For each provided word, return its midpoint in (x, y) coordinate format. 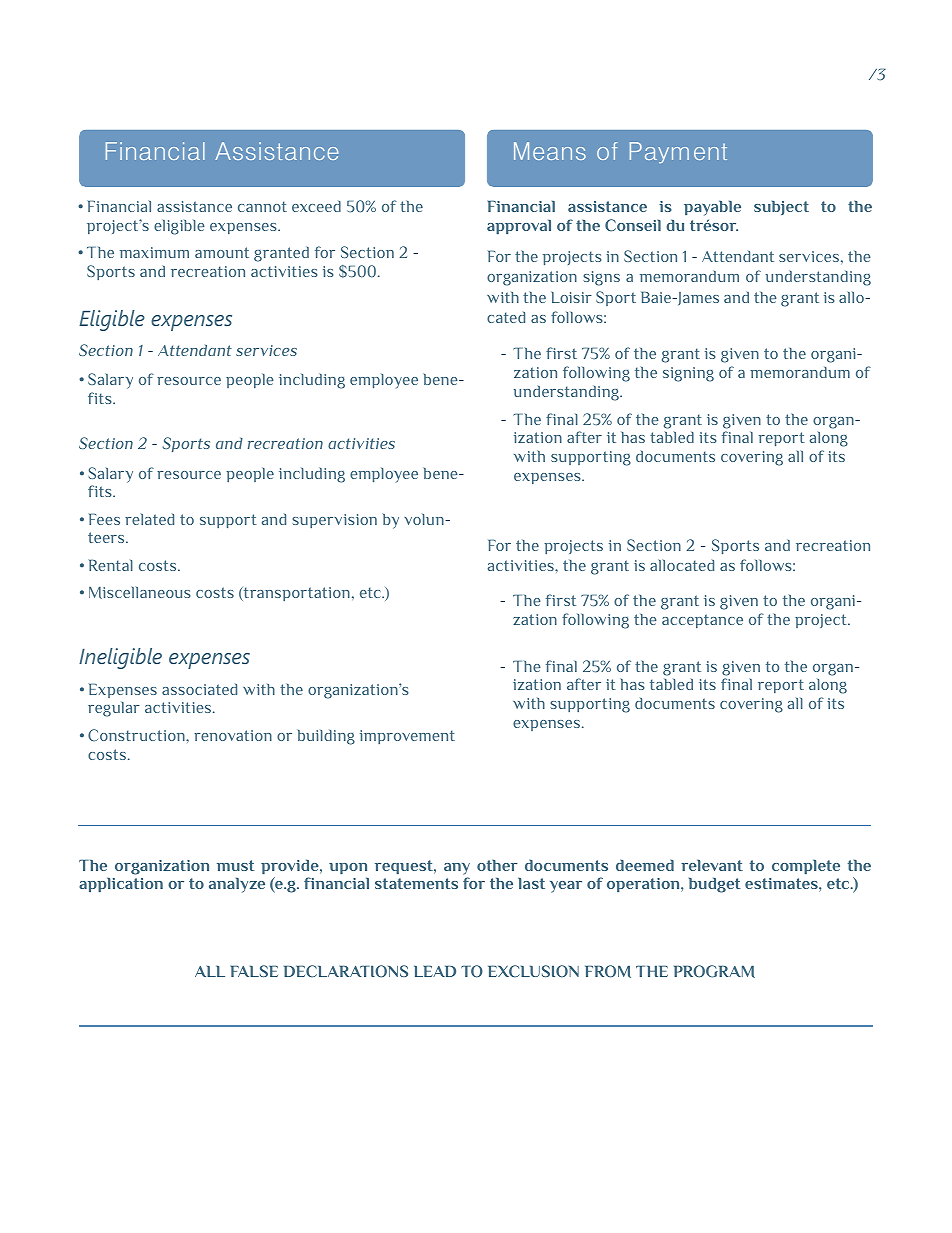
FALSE (254, 971)
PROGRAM (714, 971)
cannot (262, 206)
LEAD (435, 971)
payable (712, 208)
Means (550, 151)
